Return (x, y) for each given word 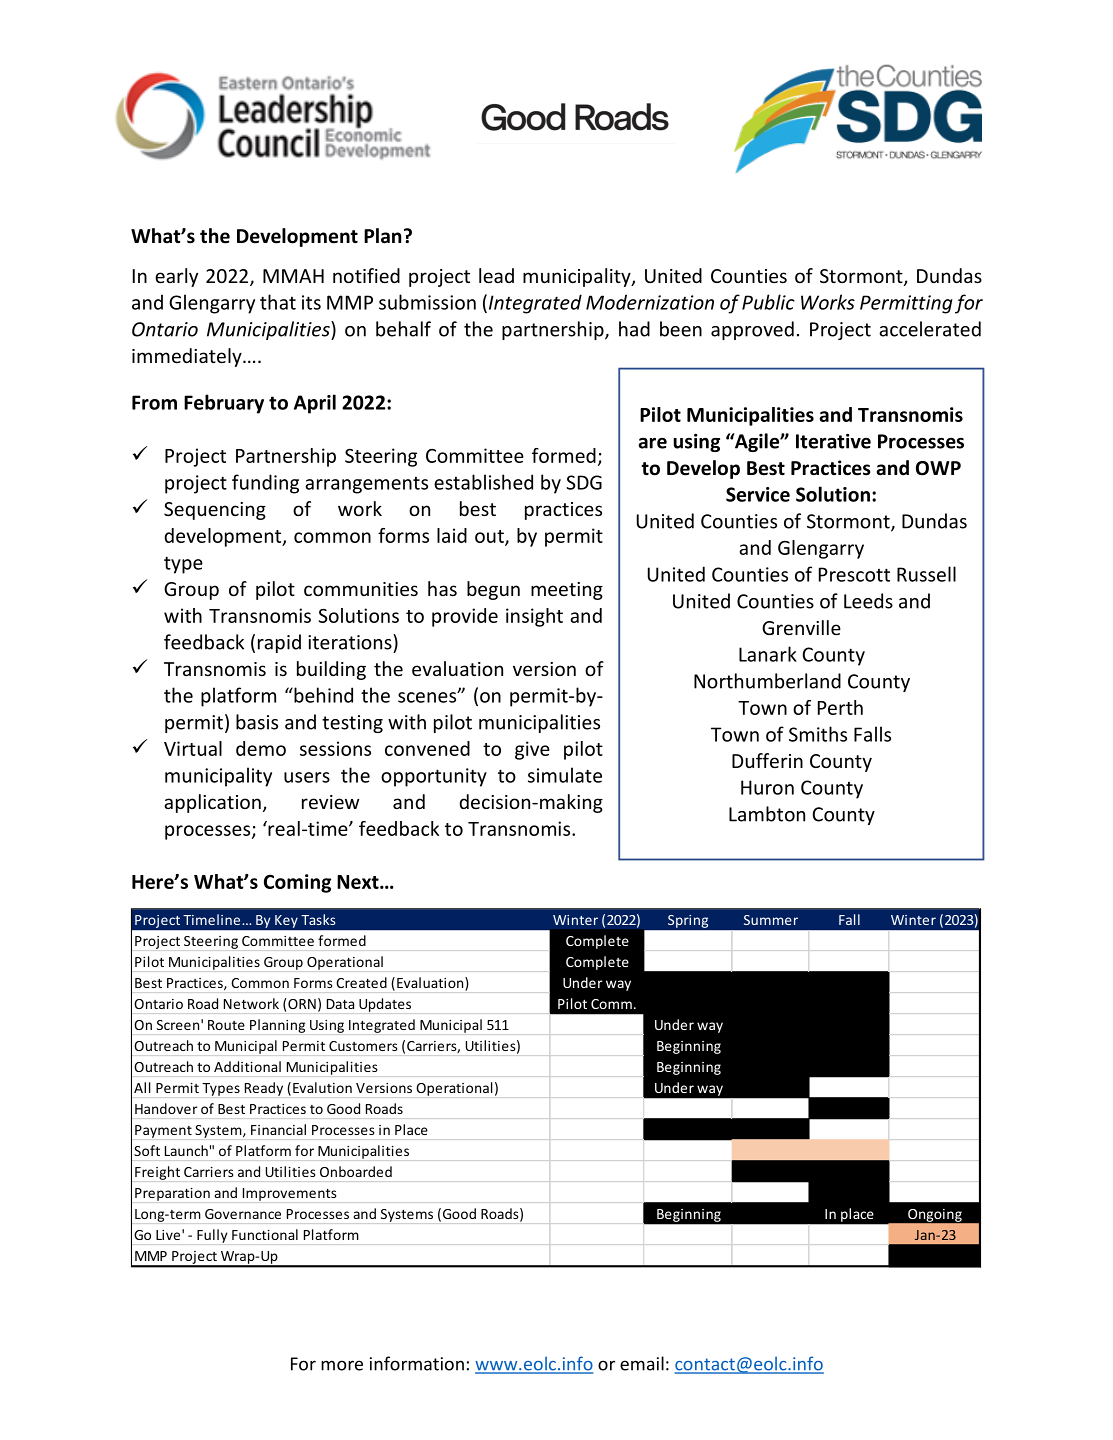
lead (496, 275)
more (342, 1365)
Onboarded (356, 1171)
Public (768, 302)
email (642, 1363)
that (278, 302)
